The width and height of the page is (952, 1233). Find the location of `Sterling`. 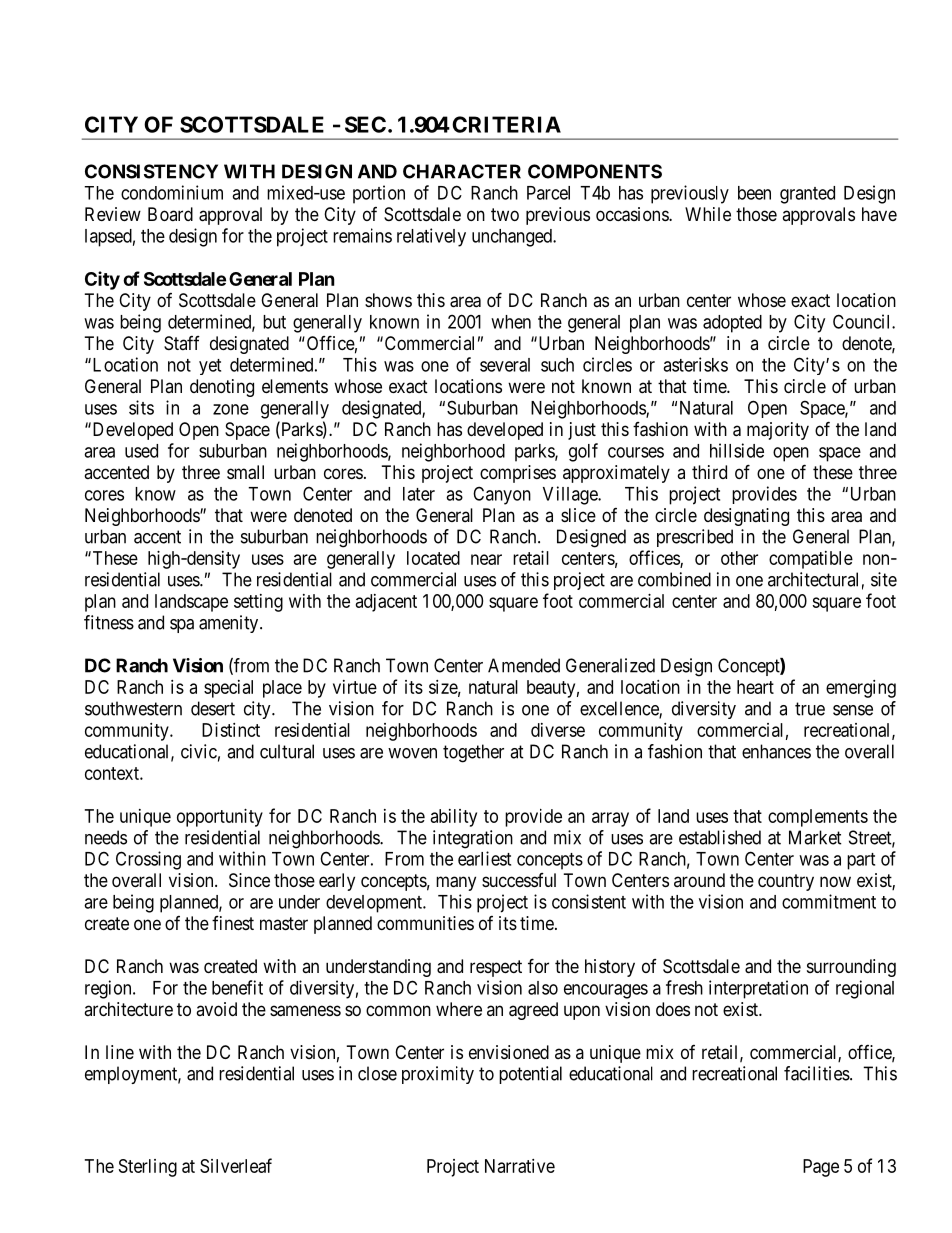

Sterling is located at coordinates (148, 1168).
